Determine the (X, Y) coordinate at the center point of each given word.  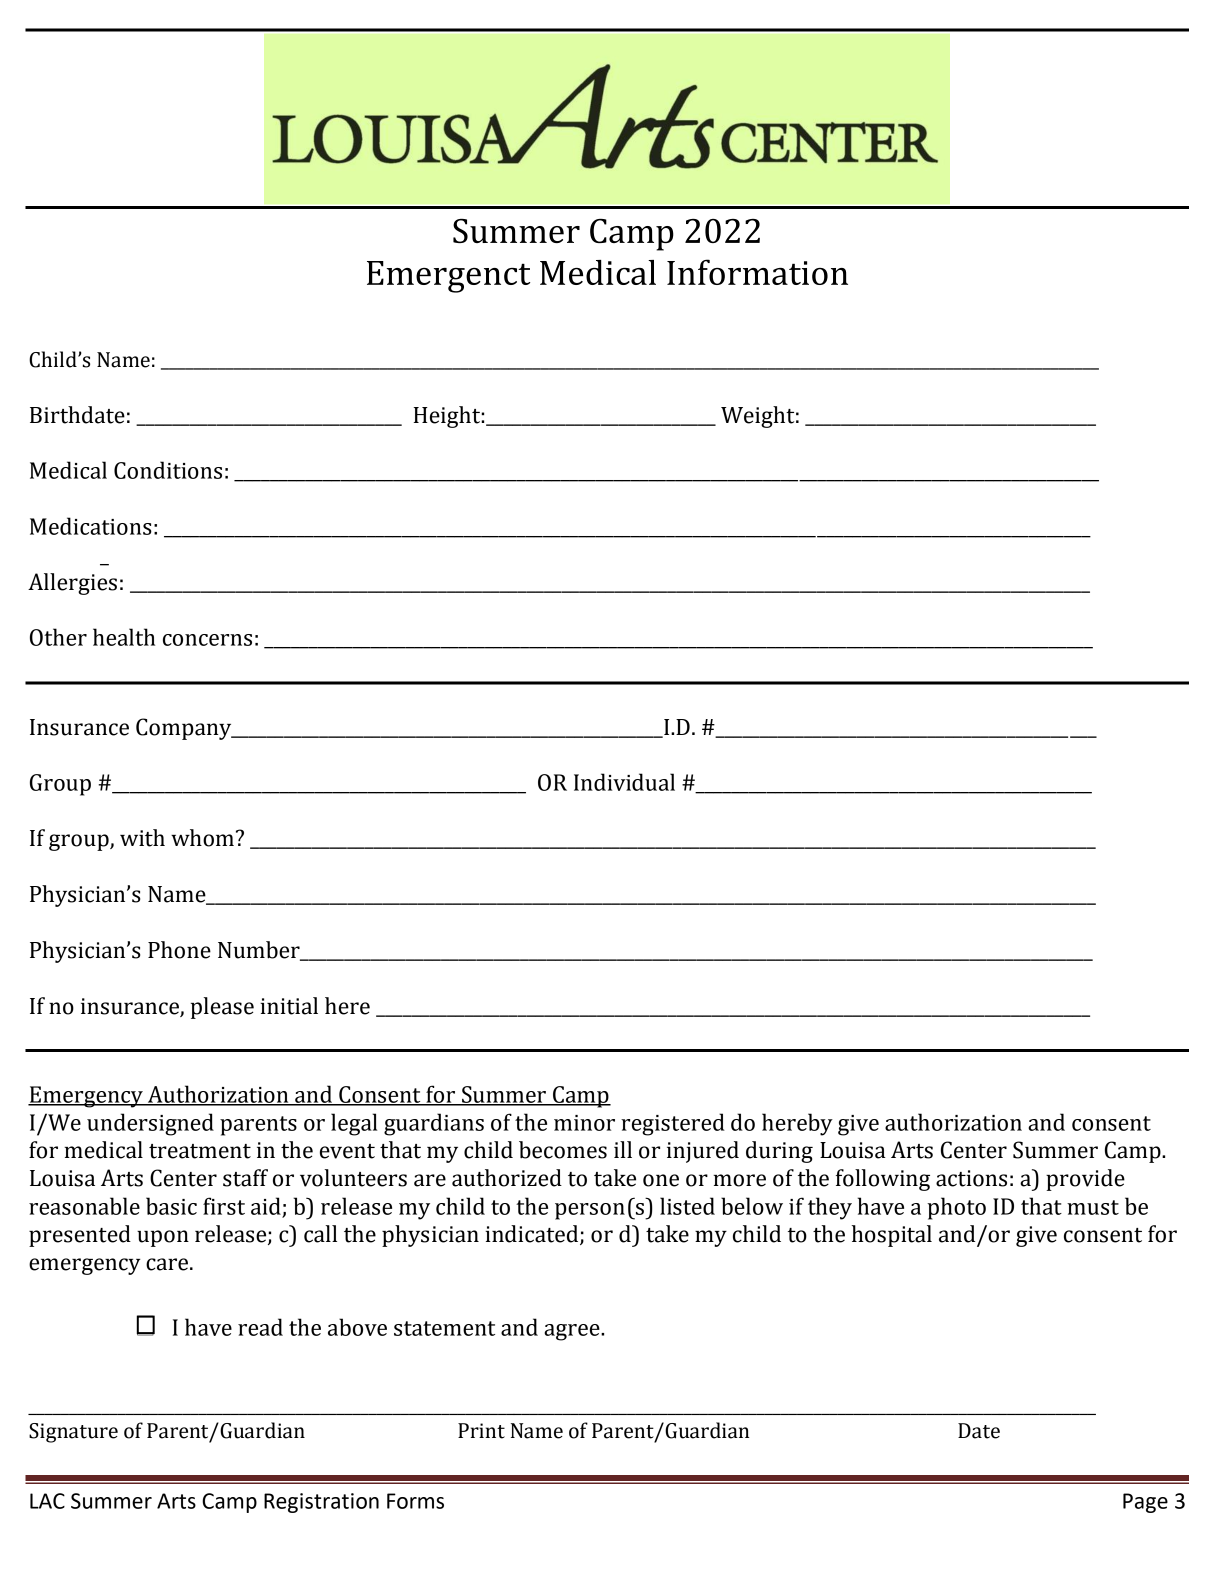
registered (673, 1124)
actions (971, 1178)
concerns (207, 640)
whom (202, 838)
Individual (624, 782)
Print (481, 1431)
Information (757, 272)
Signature (73, 1433)
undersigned (150, 1124)
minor (584, 1123)
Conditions (168, 470)
